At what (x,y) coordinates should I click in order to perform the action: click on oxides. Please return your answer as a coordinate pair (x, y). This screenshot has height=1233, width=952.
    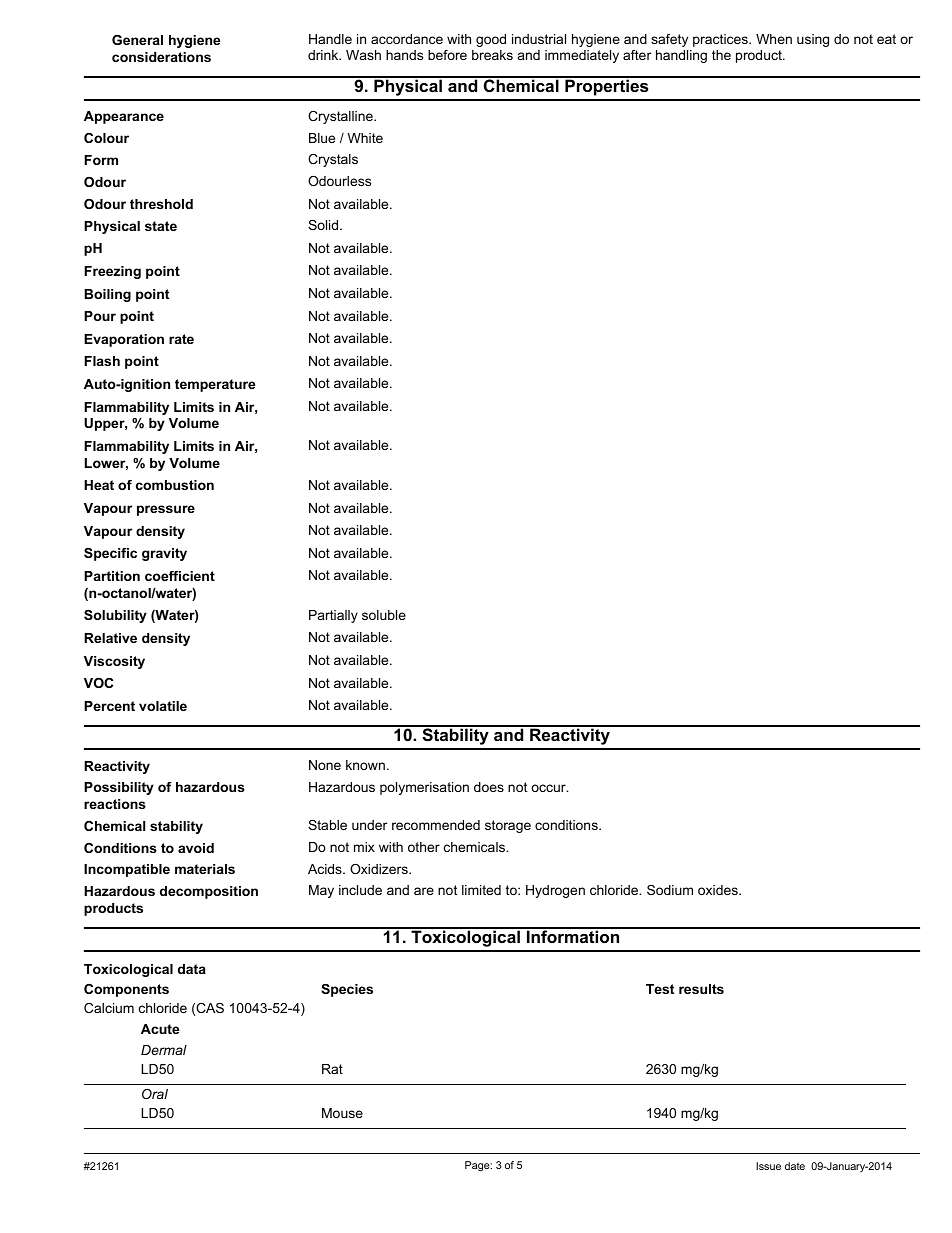
    Looking at the image, I should click on (719, 890).
